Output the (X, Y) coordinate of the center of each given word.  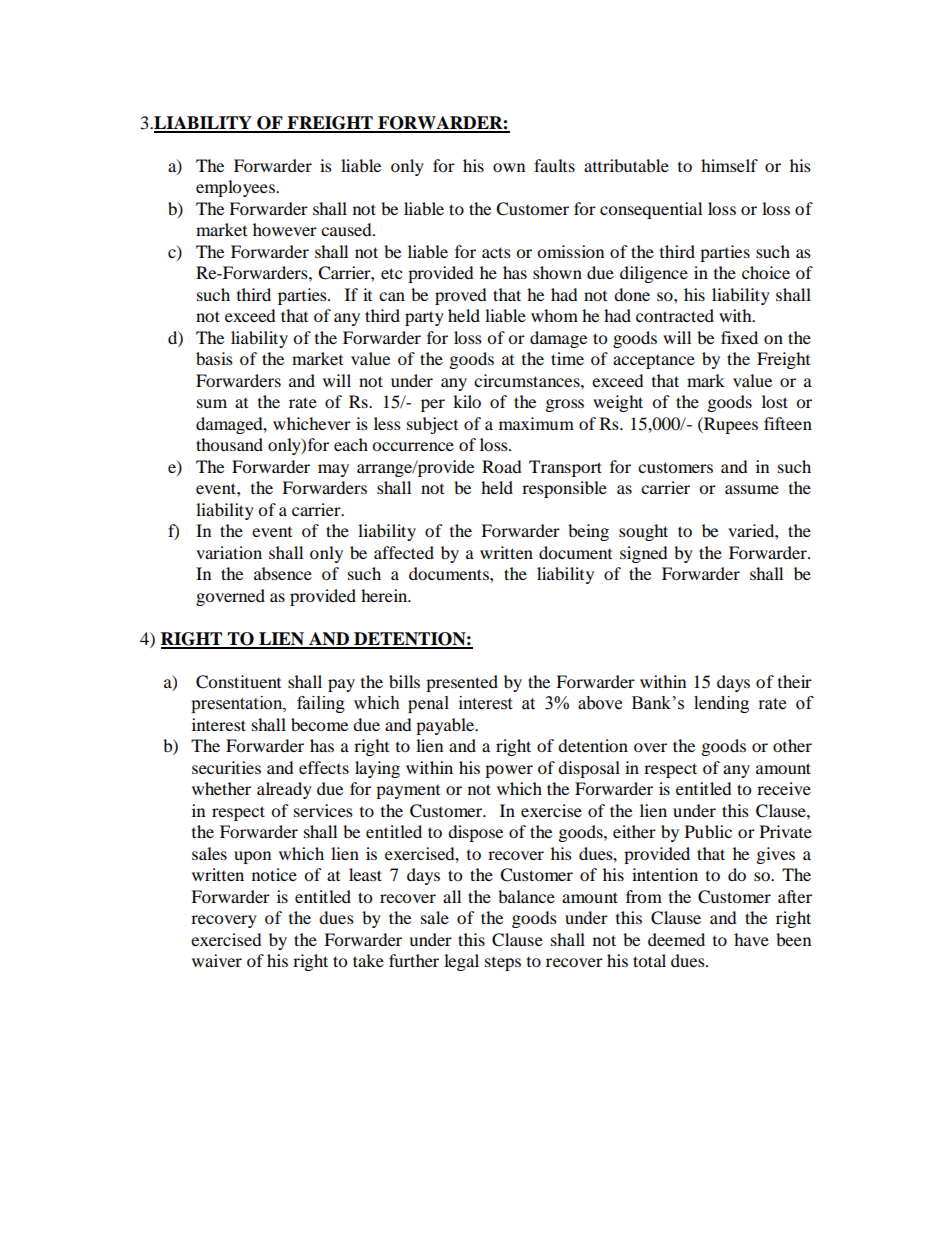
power (509, 771)
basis (214, 358)
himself (729, 165)
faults (554, 165)
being (588, 532)
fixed (739, 337)
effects (324, 767)
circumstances (528, 380)
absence (283, 573)
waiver (217, 960)
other (792, 745)
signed (644, 554)
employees (236, 188)
